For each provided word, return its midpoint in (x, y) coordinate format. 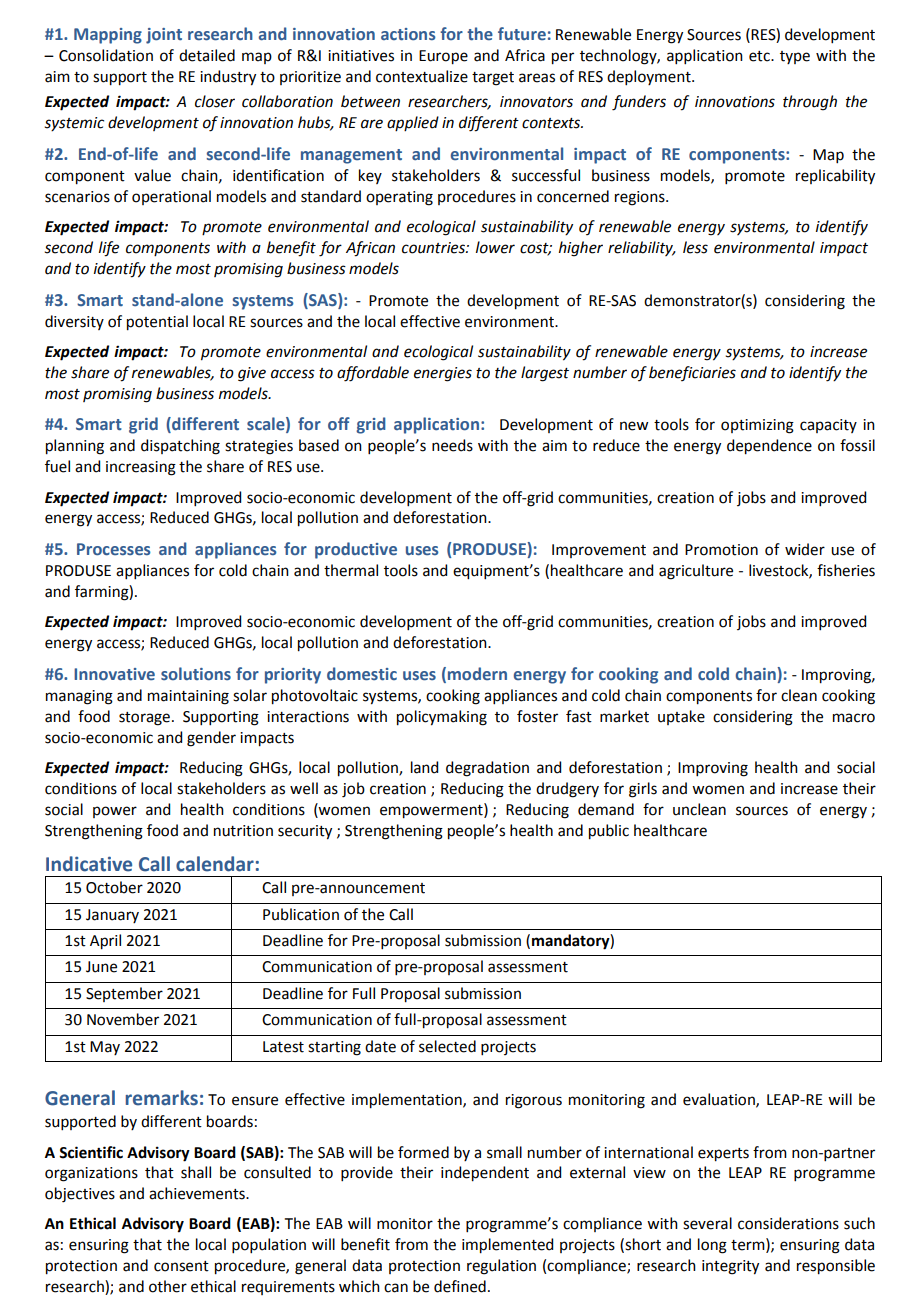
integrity (730, 1267)
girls (643, 790)
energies (443, 374)
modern (477, 674)
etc (760, 56)
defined (460, 1286)
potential (157, 323)
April (105, 942)
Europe (443, 57)
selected (447, 1046)
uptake (681, 717)
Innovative (114, 674)
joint (164, 36)
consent (181, 1266)
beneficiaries (692, 373)
